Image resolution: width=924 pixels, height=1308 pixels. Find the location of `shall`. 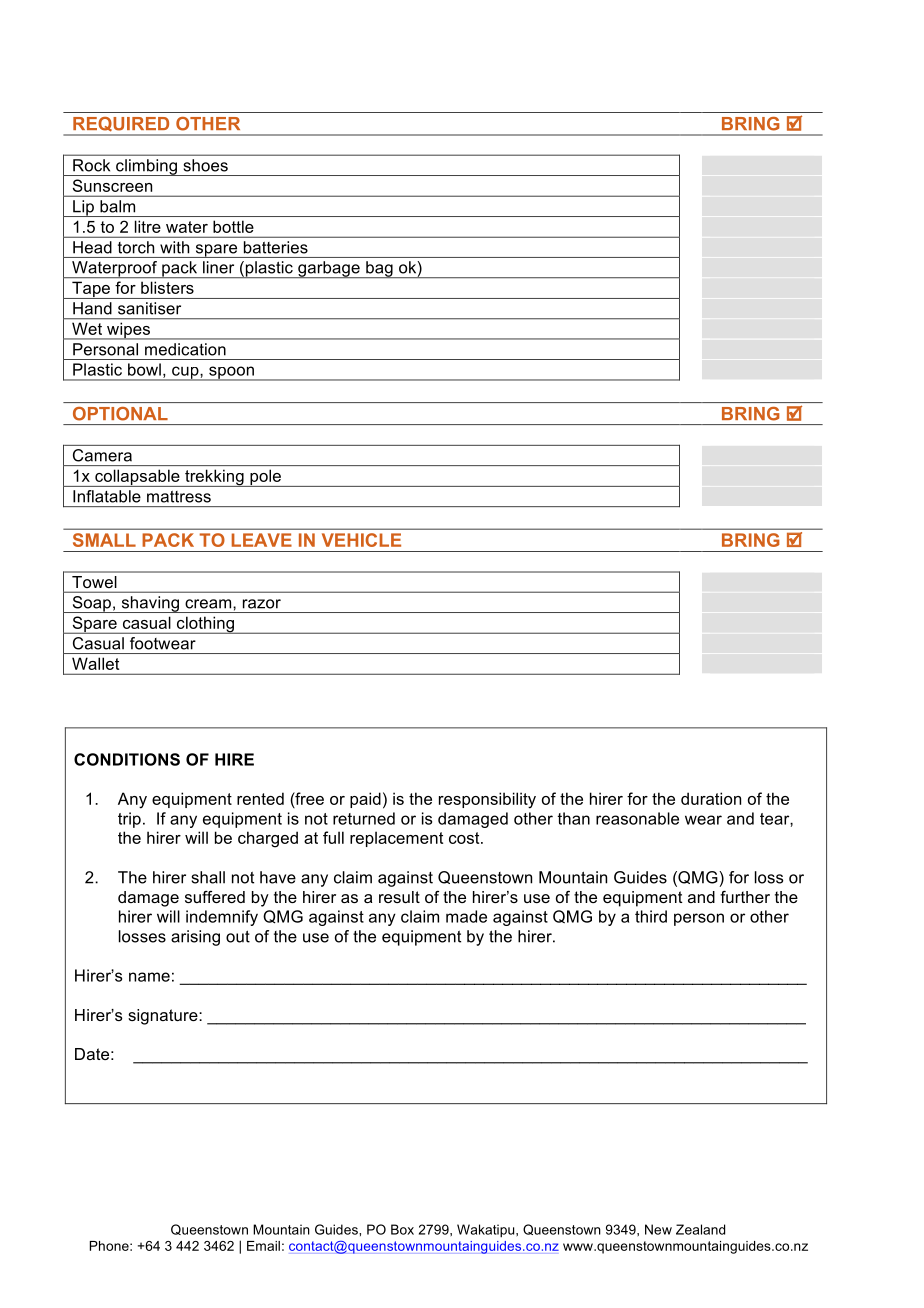

shall is located at coordinates (208, 877).
